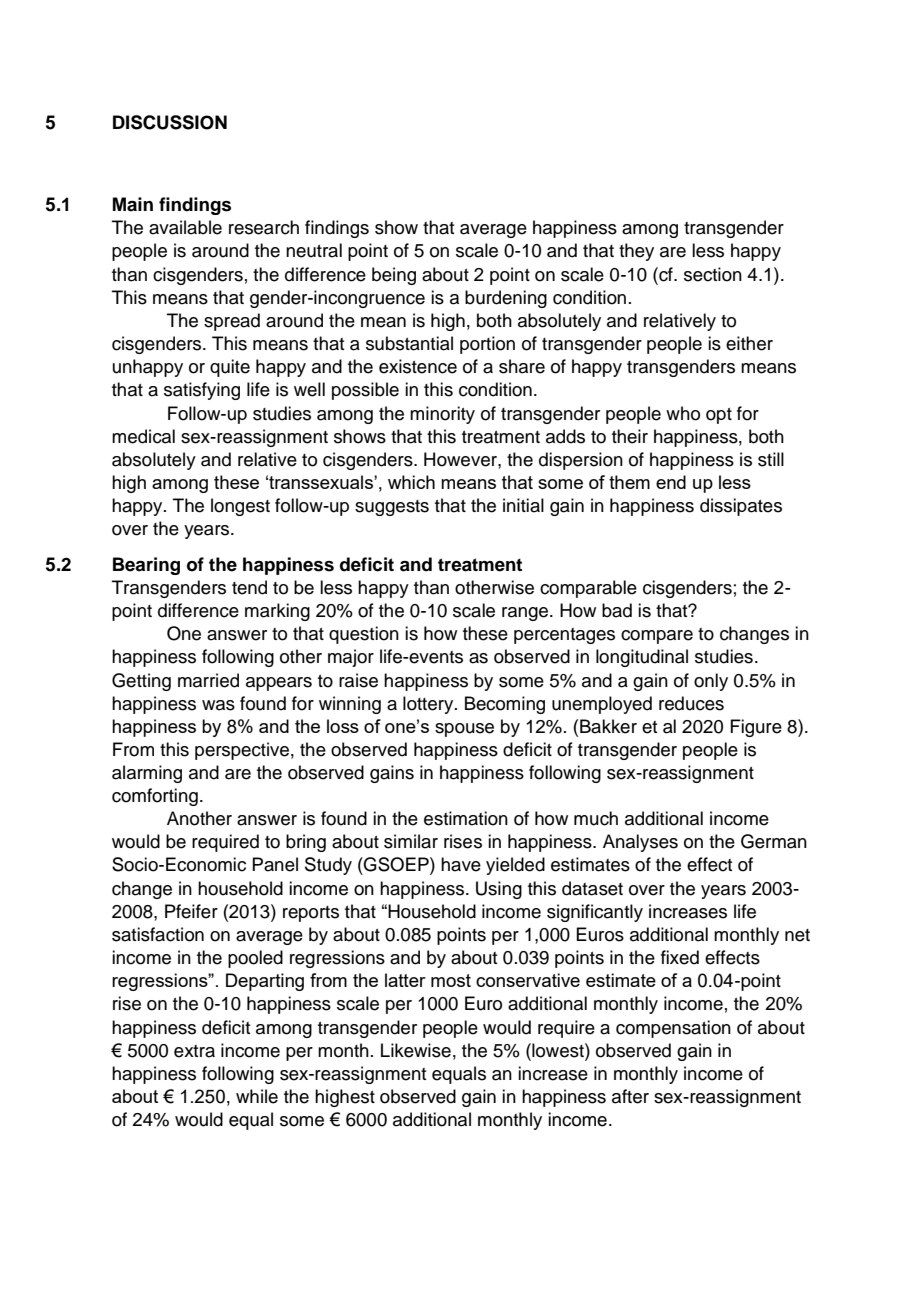 This screenshot has height=1308, width=924. I want to click on they, so click(636, 252).
